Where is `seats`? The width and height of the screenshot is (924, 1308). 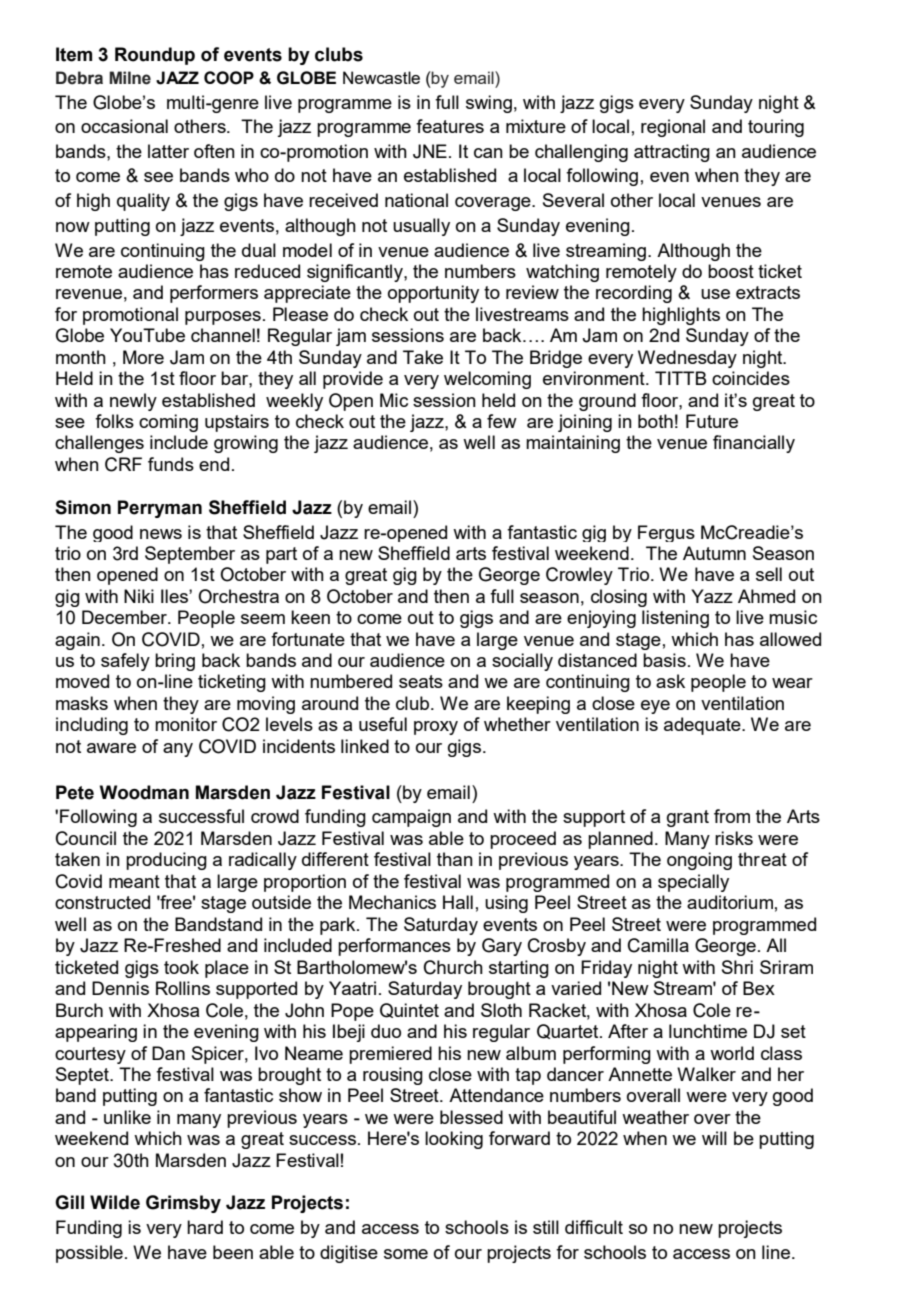
seats is located at coordinates (421, 681).
